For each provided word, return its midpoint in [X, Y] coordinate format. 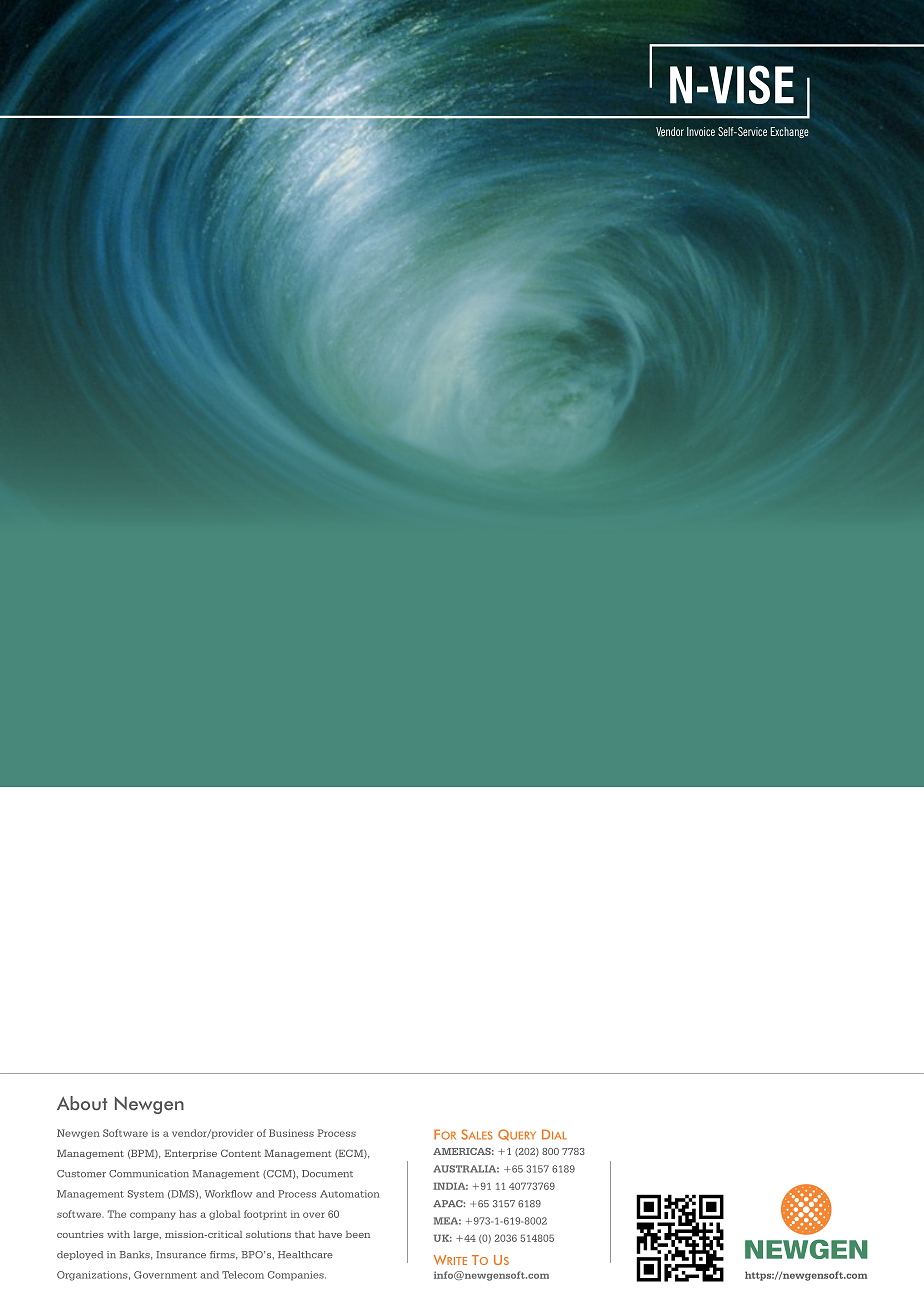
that [305, 1234]
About [82, 1103]
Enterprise [190, 1154]
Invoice [701, 131]
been [358, 1234]
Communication [149, 1174]
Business [291, 1133]
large [147, 1235]
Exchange [790, 132]
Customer [81, 1174]
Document [327, 1174]
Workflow [229, 1194]
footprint [265, 1215]
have [330, 1234]
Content [241, 1153]
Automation [350, 1194]
